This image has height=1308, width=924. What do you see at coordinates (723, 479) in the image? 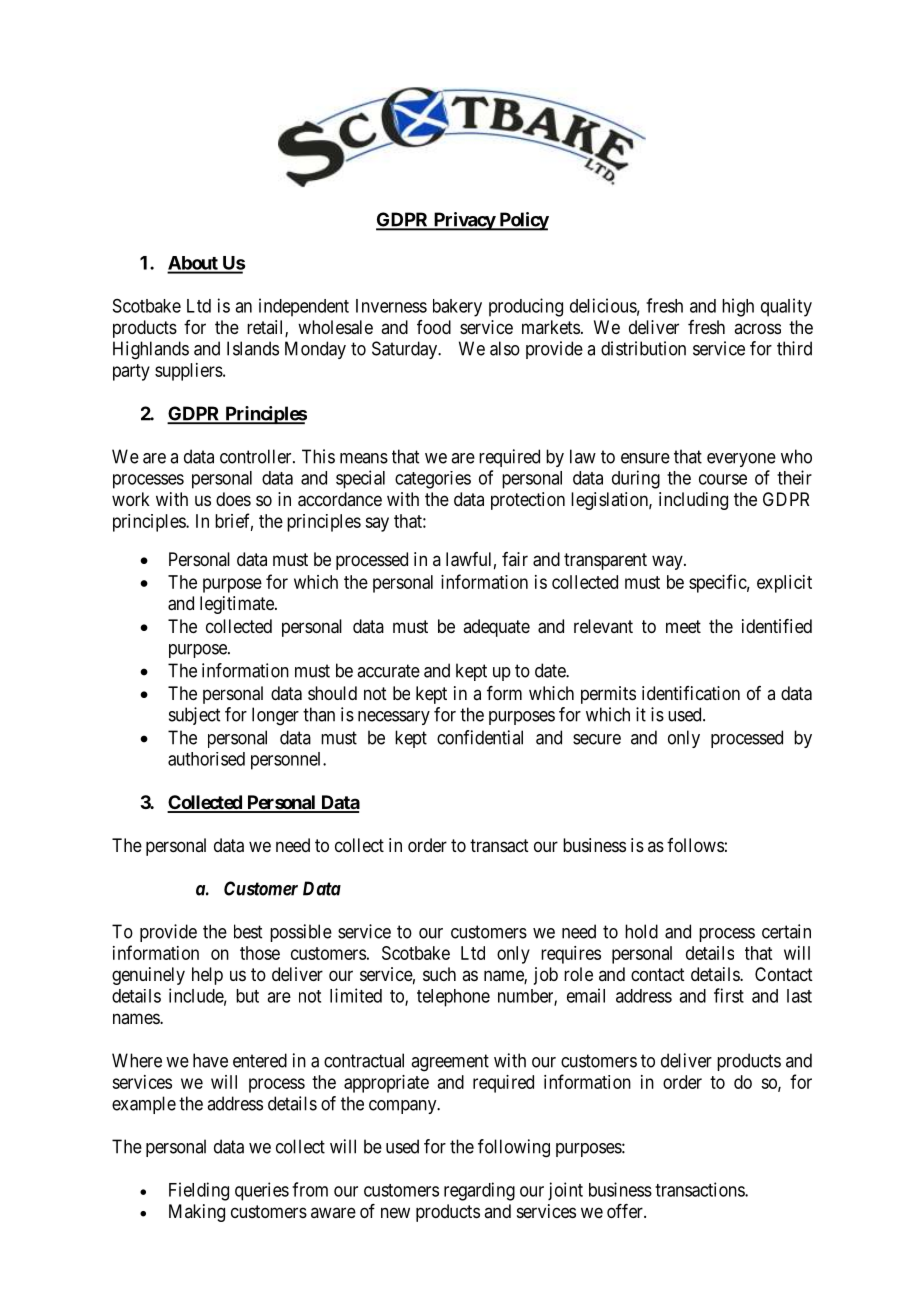
I see `course` at bounding box center [723, 479].
